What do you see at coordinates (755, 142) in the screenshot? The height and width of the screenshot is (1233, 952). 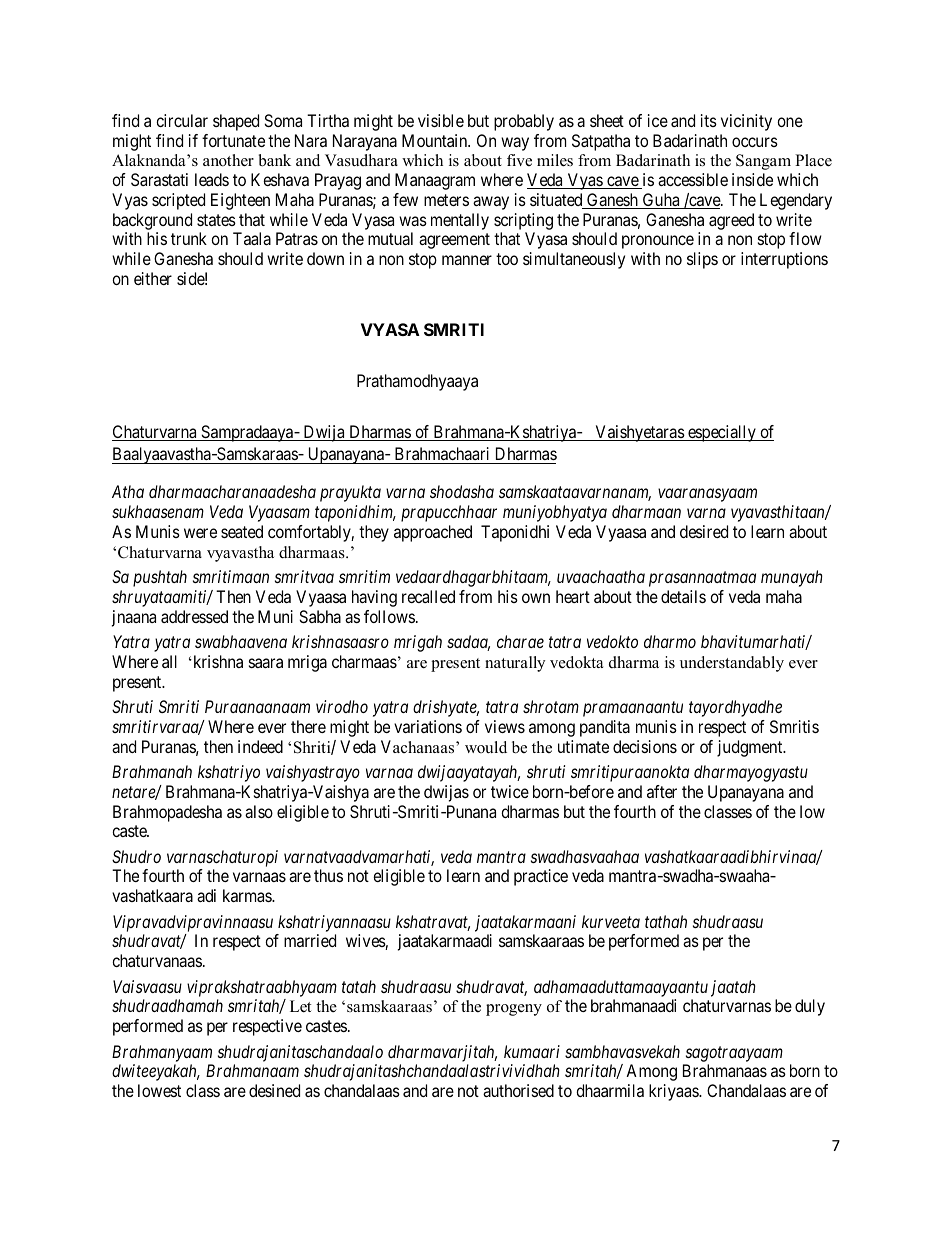 I see `occurs` at bounding box center [755, 142].
